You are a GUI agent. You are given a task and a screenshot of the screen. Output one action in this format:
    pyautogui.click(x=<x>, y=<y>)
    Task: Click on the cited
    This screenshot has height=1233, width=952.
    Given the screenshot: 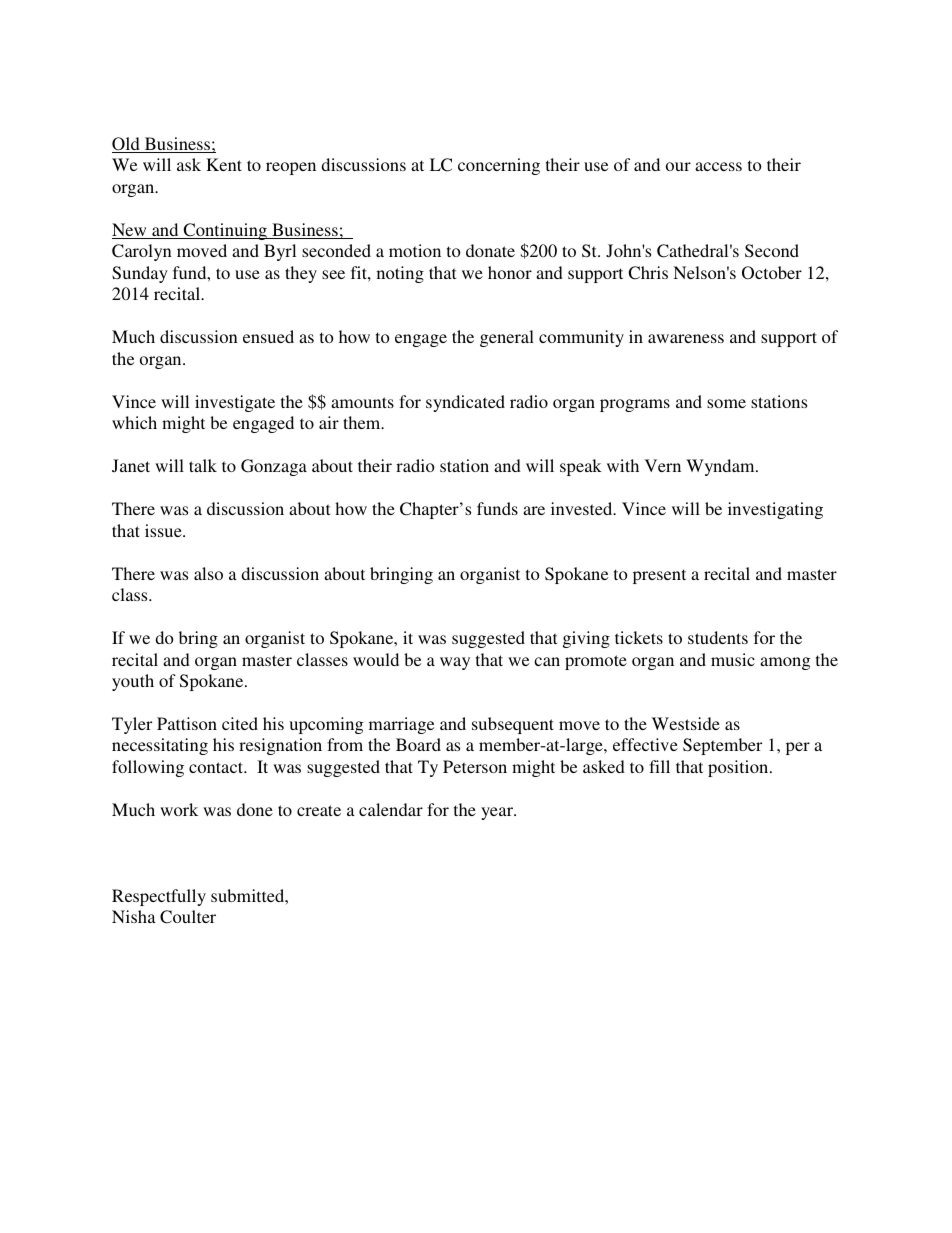 What is the action you would take?
    pyautogui.click(x=240, y=723)
